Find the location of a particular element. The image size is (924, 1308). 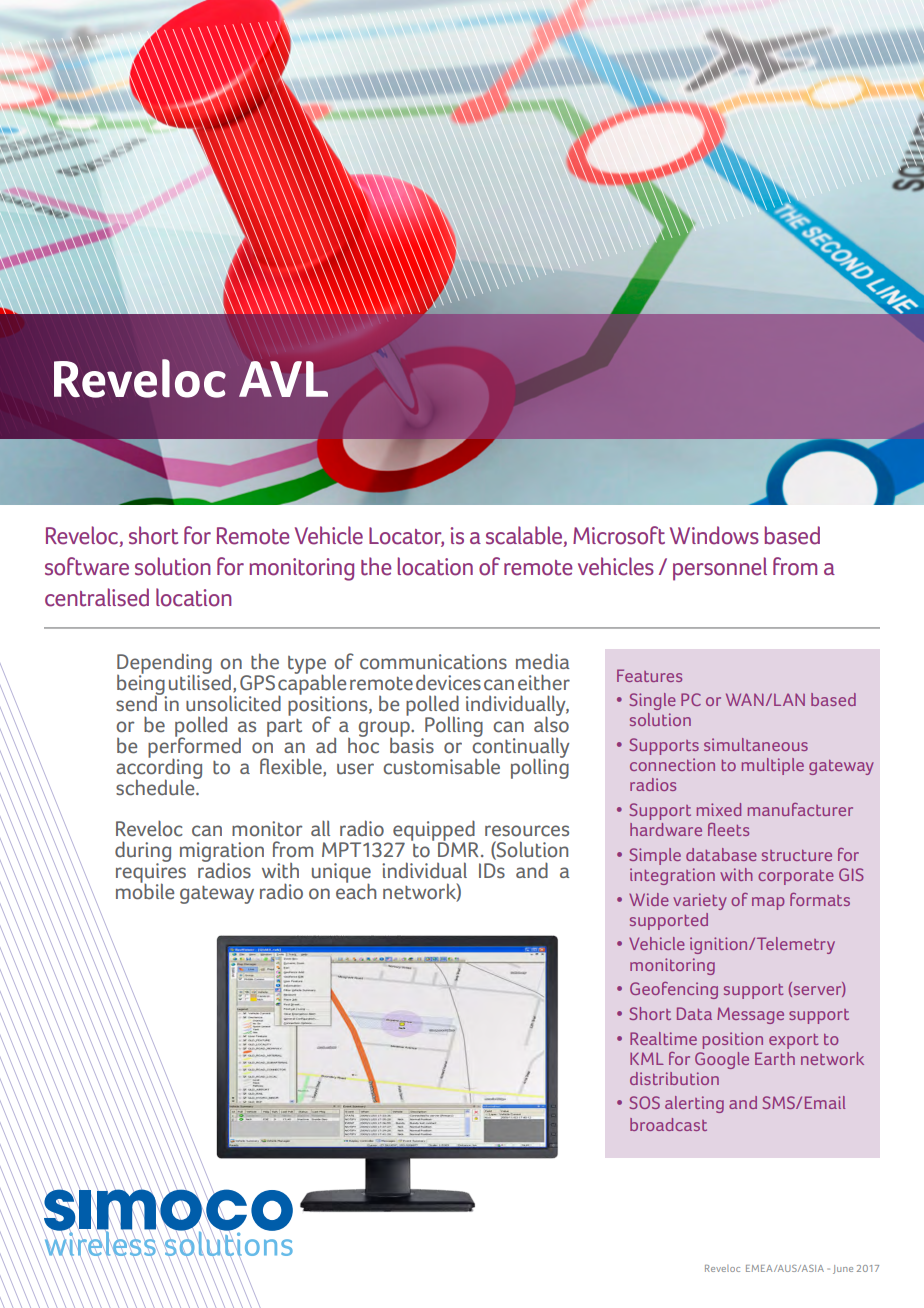

broadcast is located at coordinates (668, 1124).
